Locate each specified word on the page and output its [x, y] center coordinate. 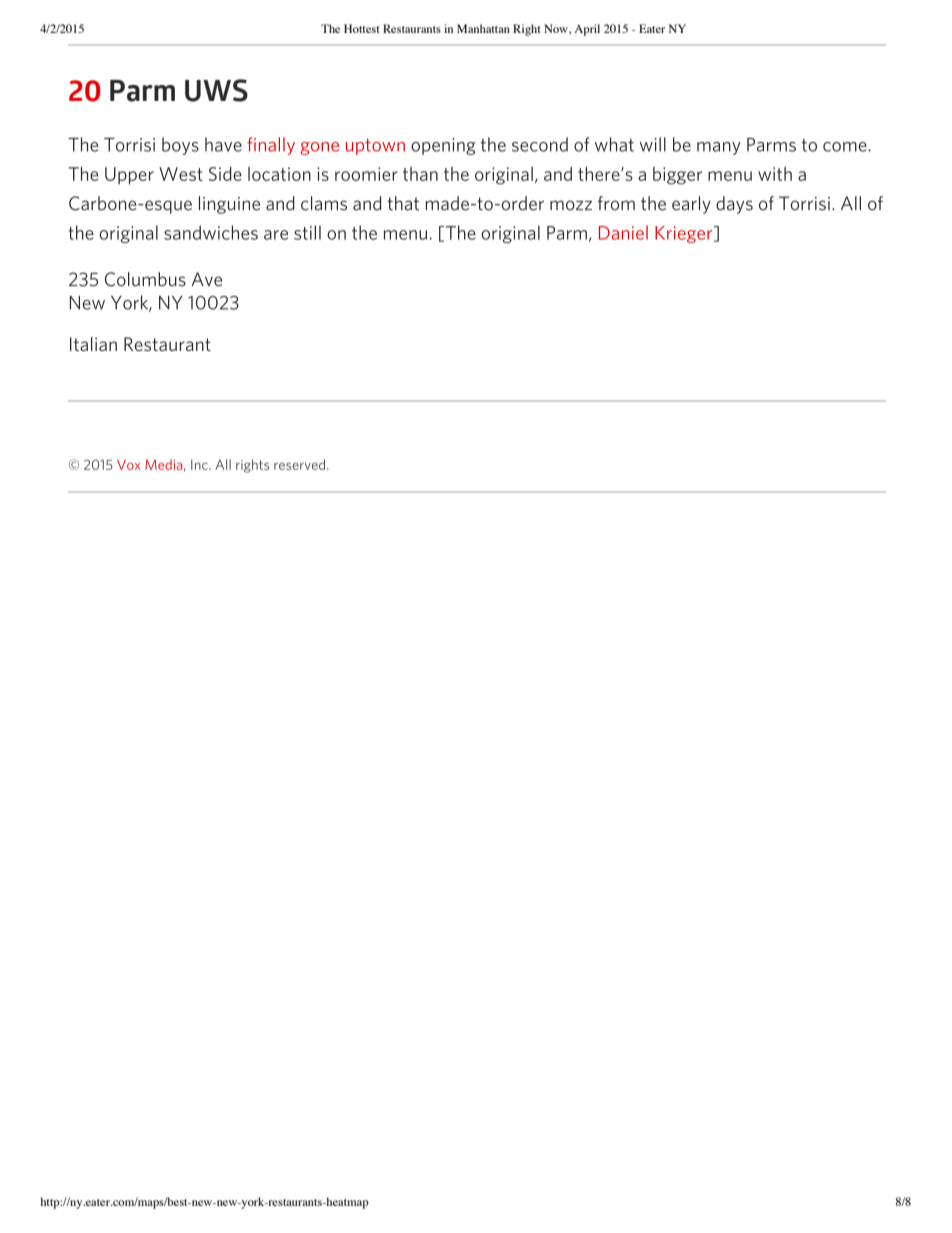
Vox [128, 464]
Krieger [685, 234]
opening [443, 146]
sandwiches [211, 232]
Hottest [362, 28]
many [719, 148]
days [734, 205]
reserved [301, 464]
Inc [200, 465]
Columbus [145, 279]
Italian [93, 344]
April [587, 30]
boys [180, 146]
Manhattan [483, 28]
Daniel [623, 232]
